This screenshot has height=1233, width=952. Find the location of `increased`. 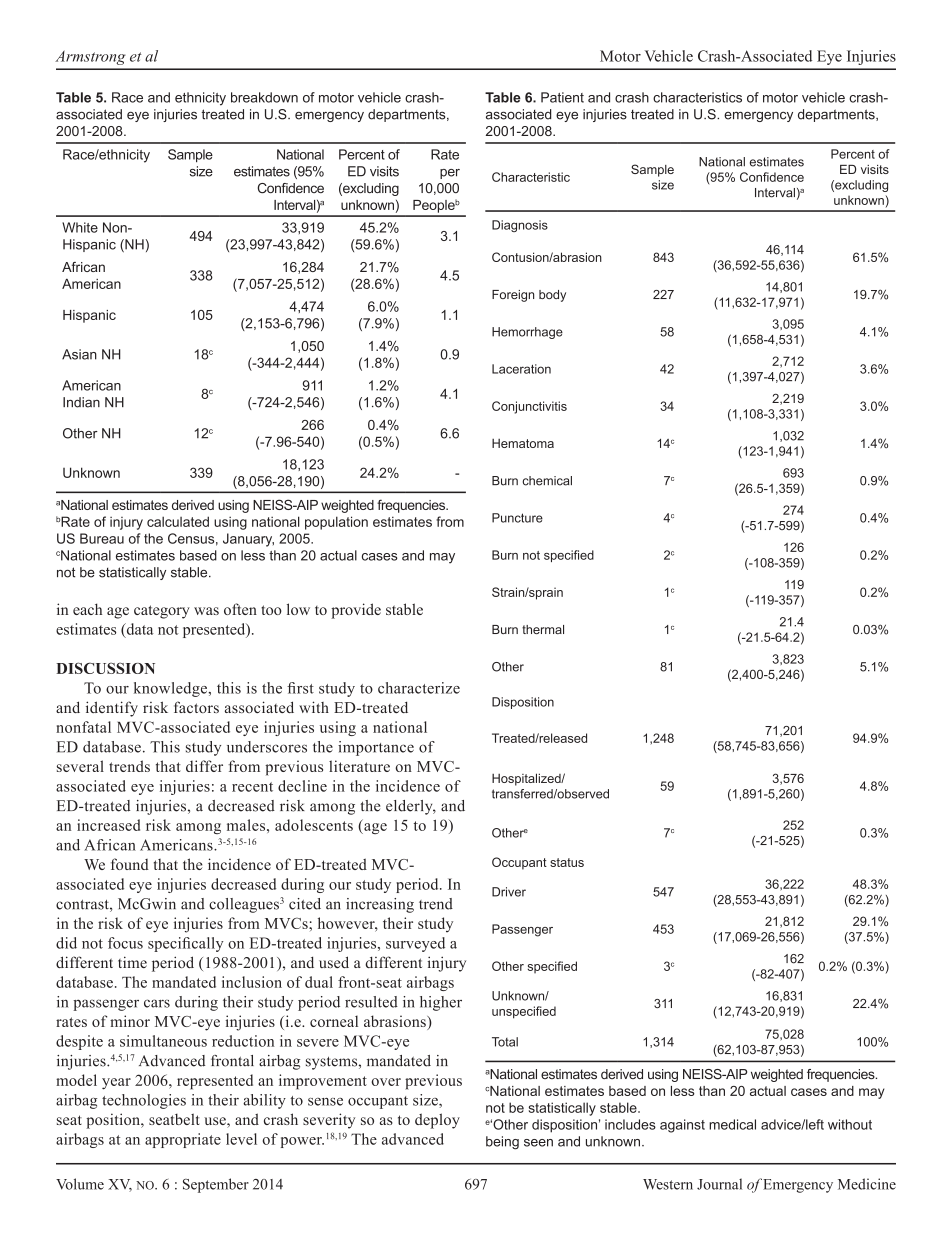

increased is located at coordinates (108, 825).
